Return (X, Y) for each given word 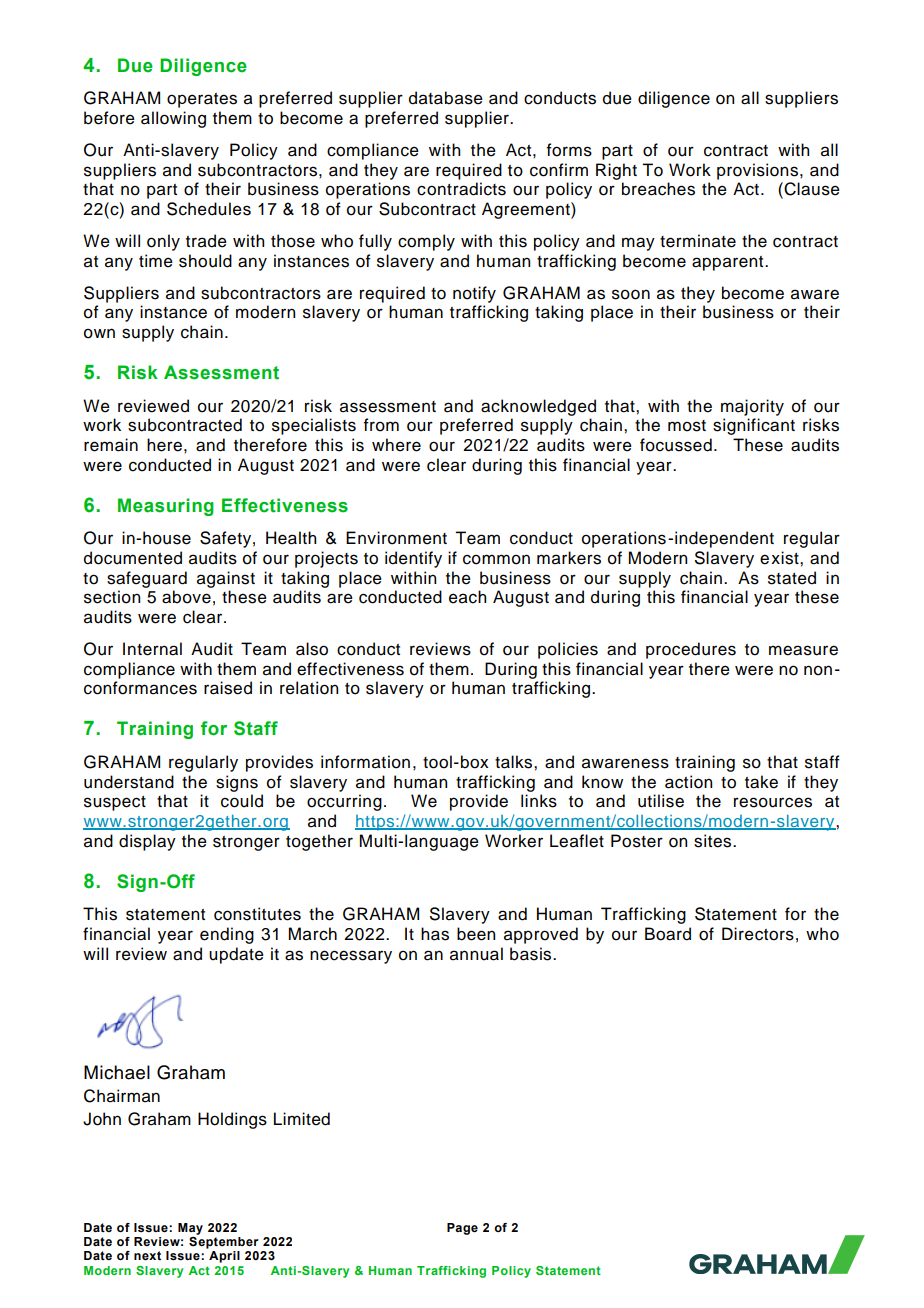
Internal (152, 649)
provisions (759, 171)
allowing (173, 119)
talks (515, 762)
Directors (758, 934)
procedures (691, 650)
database (446, 98)
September (224, 1243)
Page (462, 1229)
